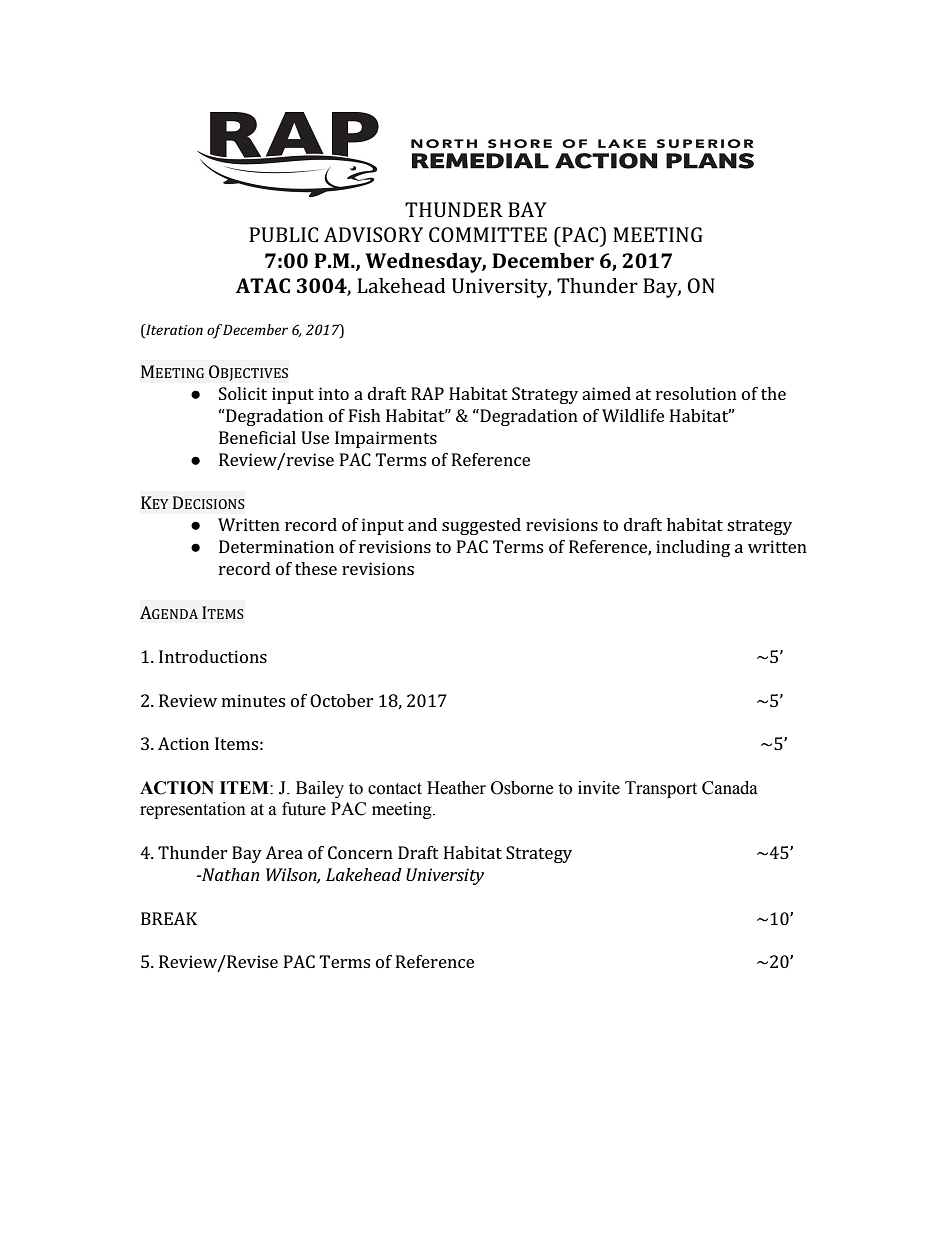 The image size is (952, 1233). Describe the element at coordinates (342, 700) in the image. I see `October` at that location.
